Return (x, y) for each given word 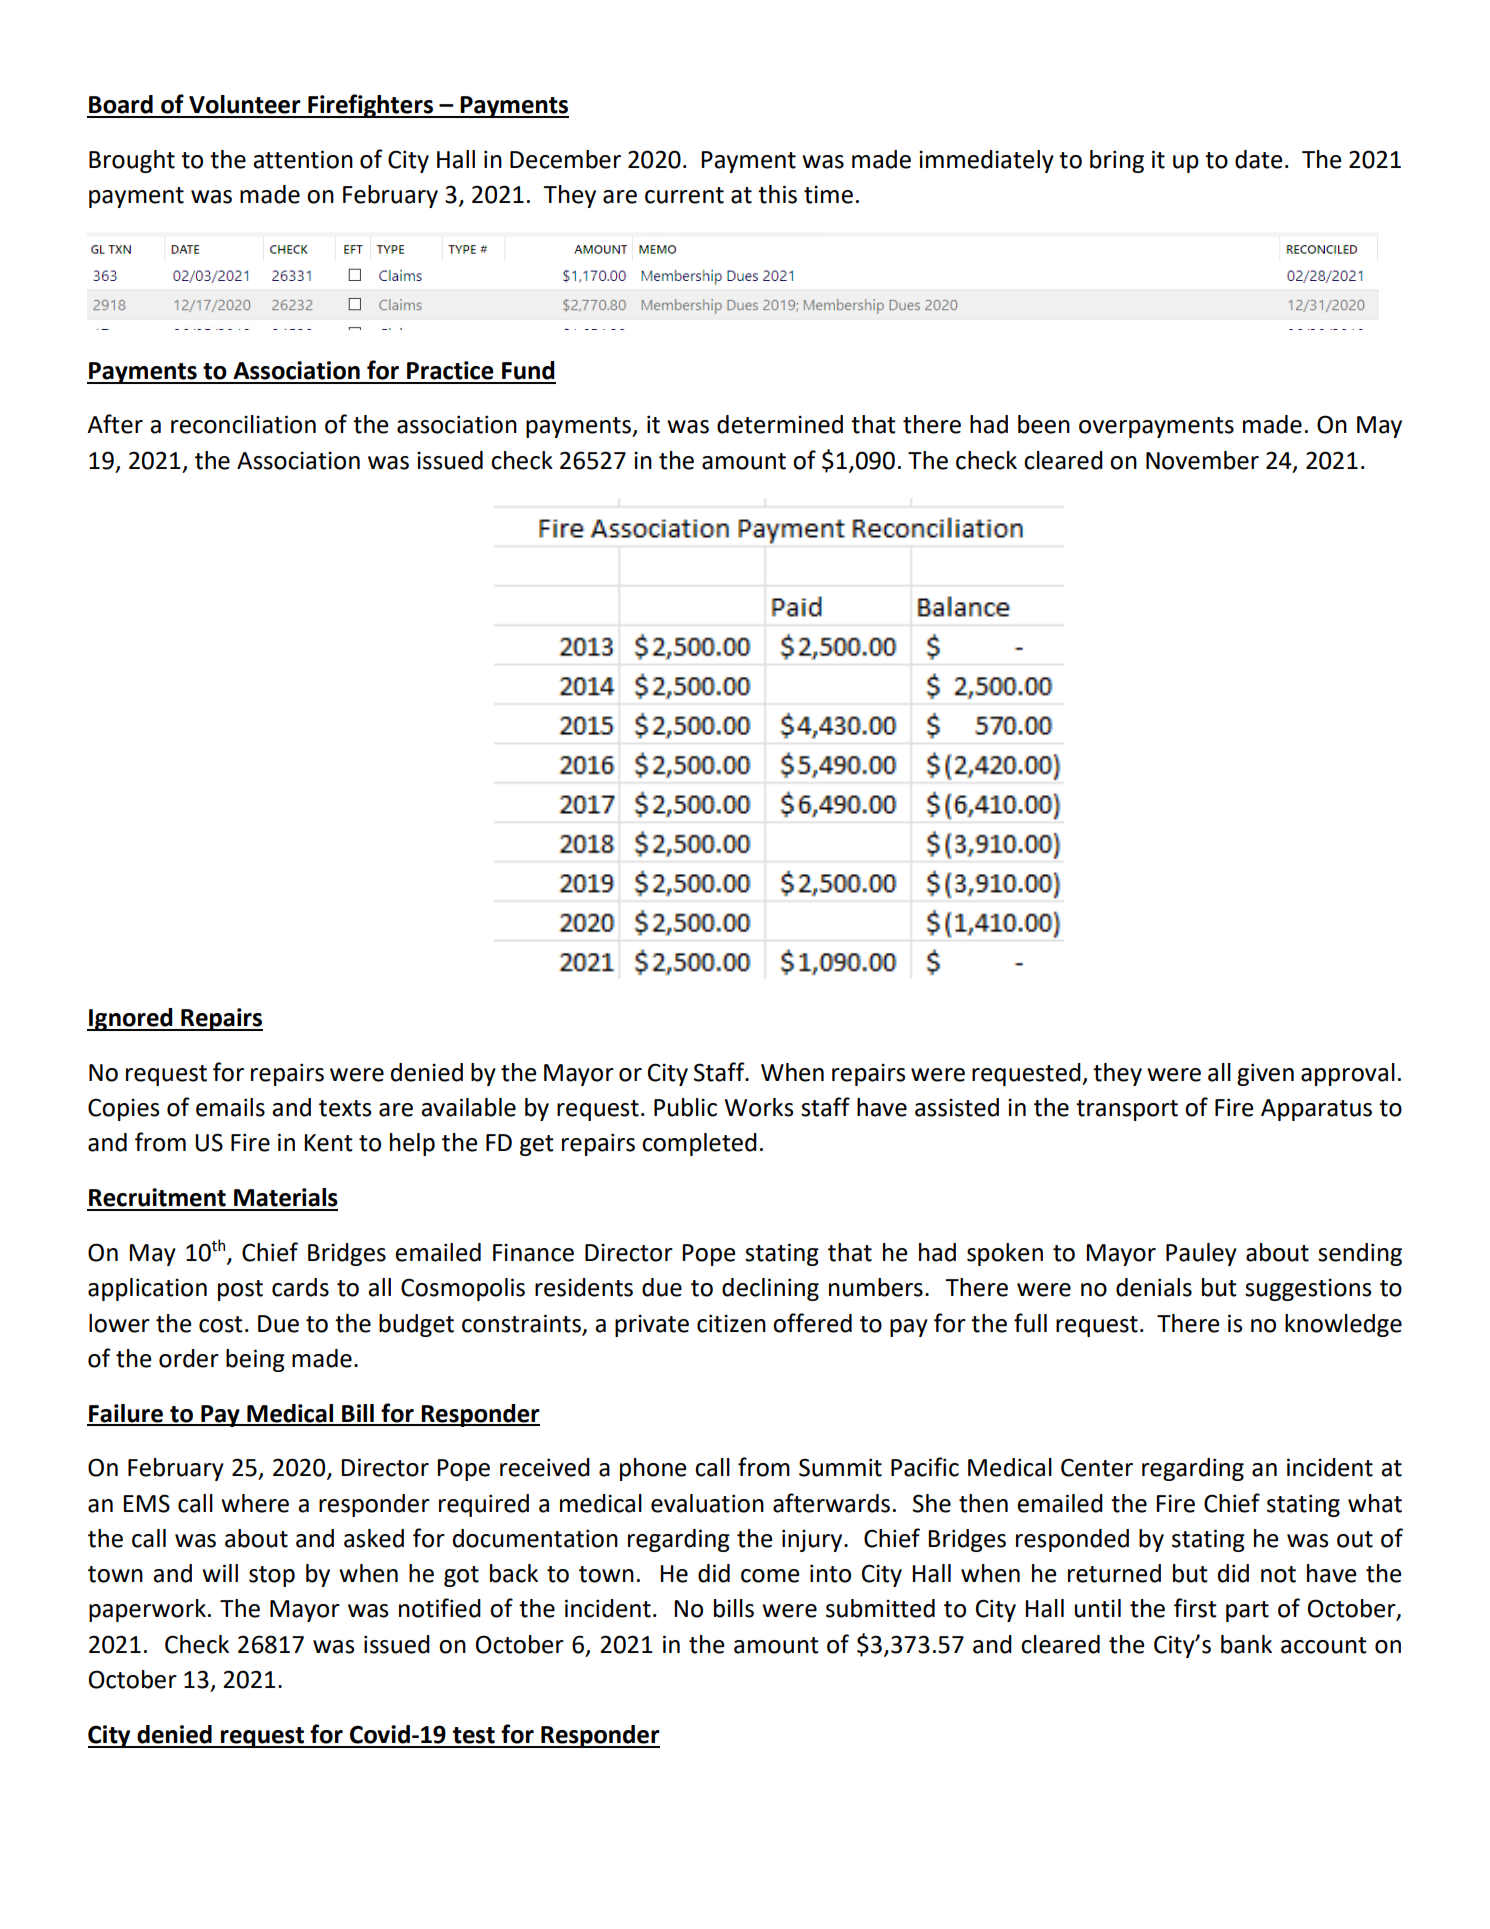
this (777, 194)
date (1259, 159)
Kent (328, 1143)
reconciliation (243, 424)
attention (303, 159)
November (1202, 460)
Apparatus (1316, 1110)
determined (780, 424)
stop (272, 1576)
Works (759, 1107)
